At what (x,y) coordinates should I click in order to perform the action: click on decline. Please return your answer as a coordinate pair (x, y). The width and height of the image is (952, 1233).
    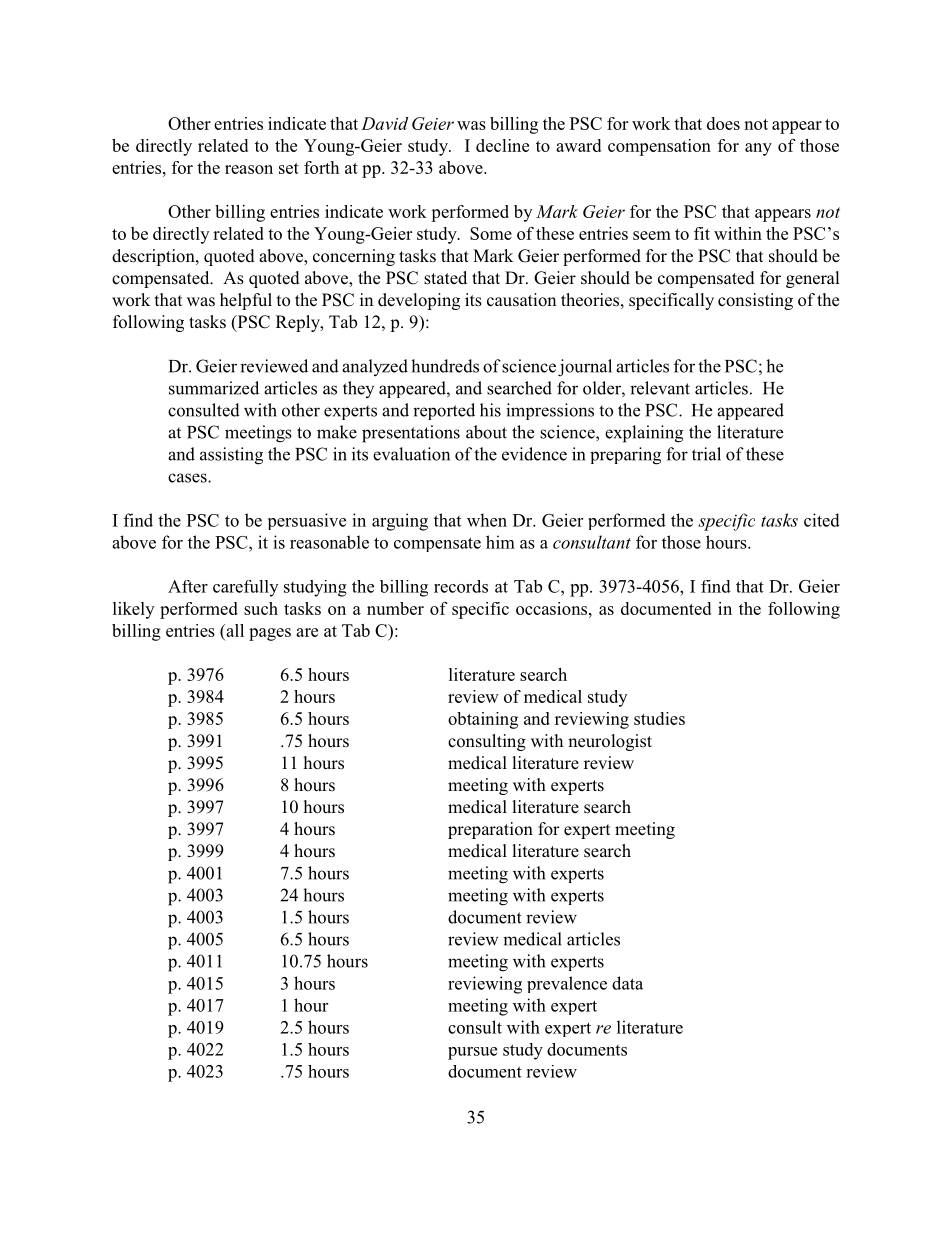
    Looking at the image, I should click on (502, 145).
